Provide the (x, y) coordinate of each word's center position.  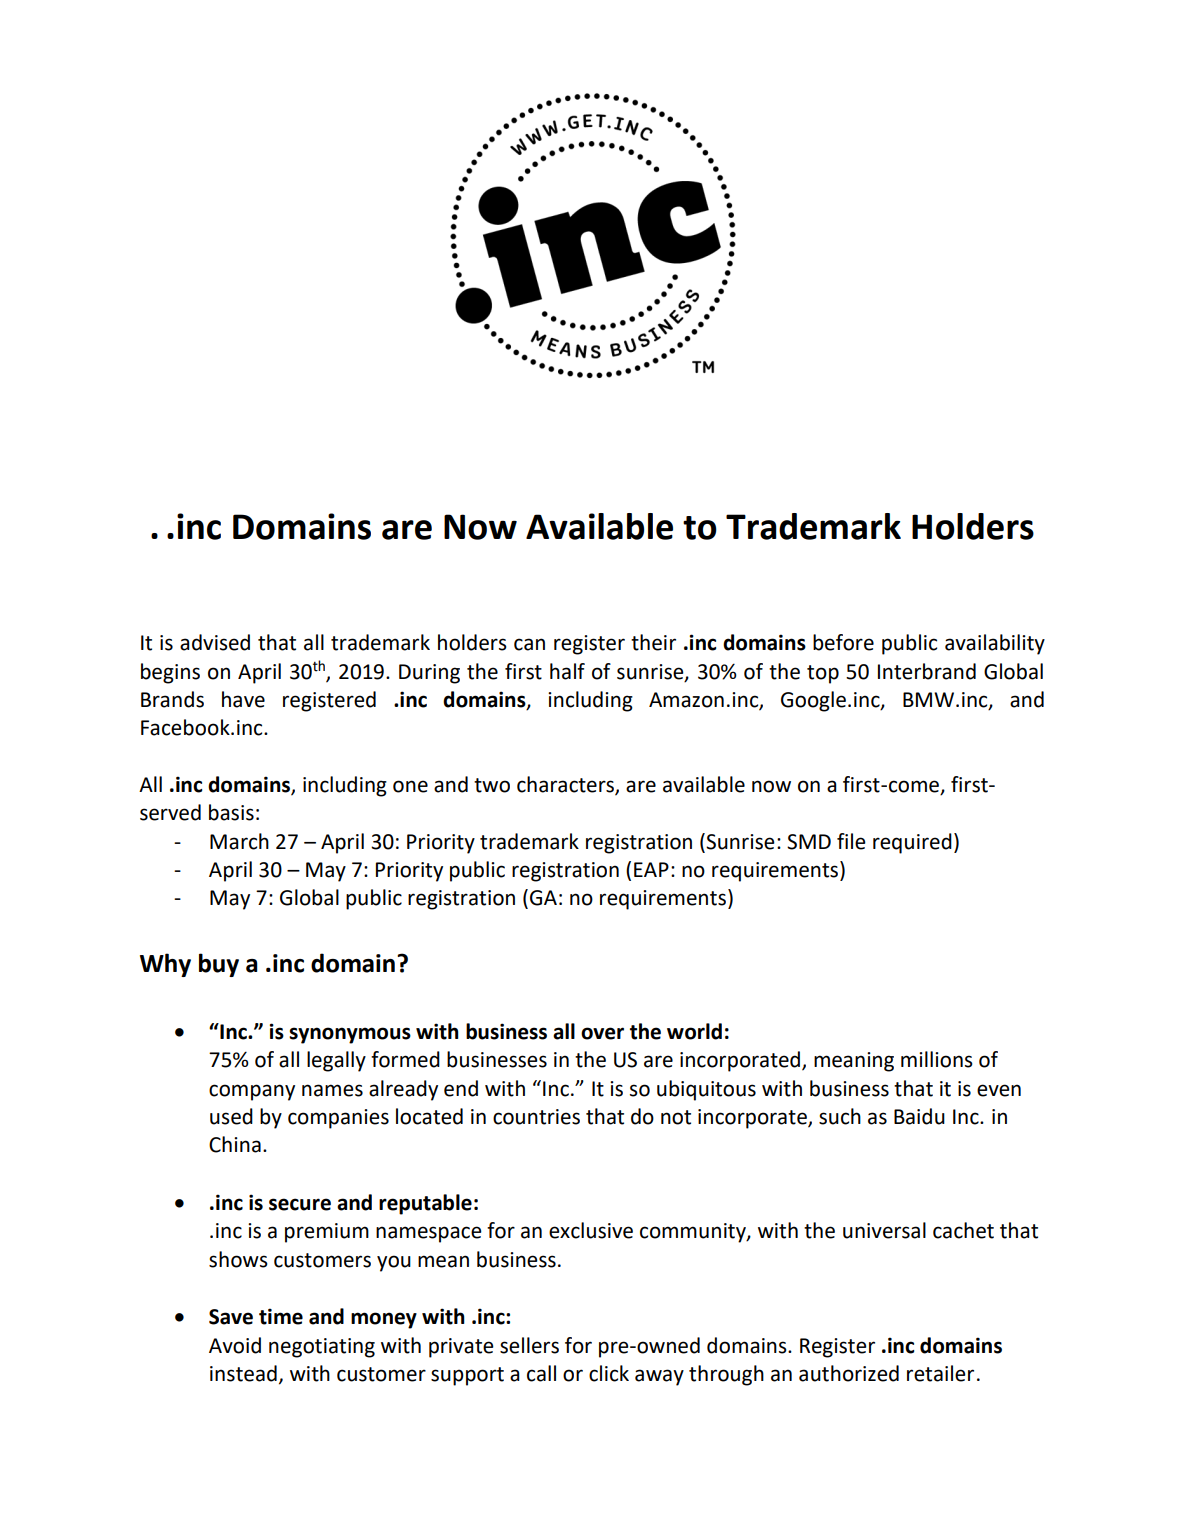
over (602, 1033)
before (843, 642)
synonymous (350, 1035)
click (609, 1373)
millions (937, 1059)
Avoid (235, 1345)
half (567, 671)
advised (215, 642)
